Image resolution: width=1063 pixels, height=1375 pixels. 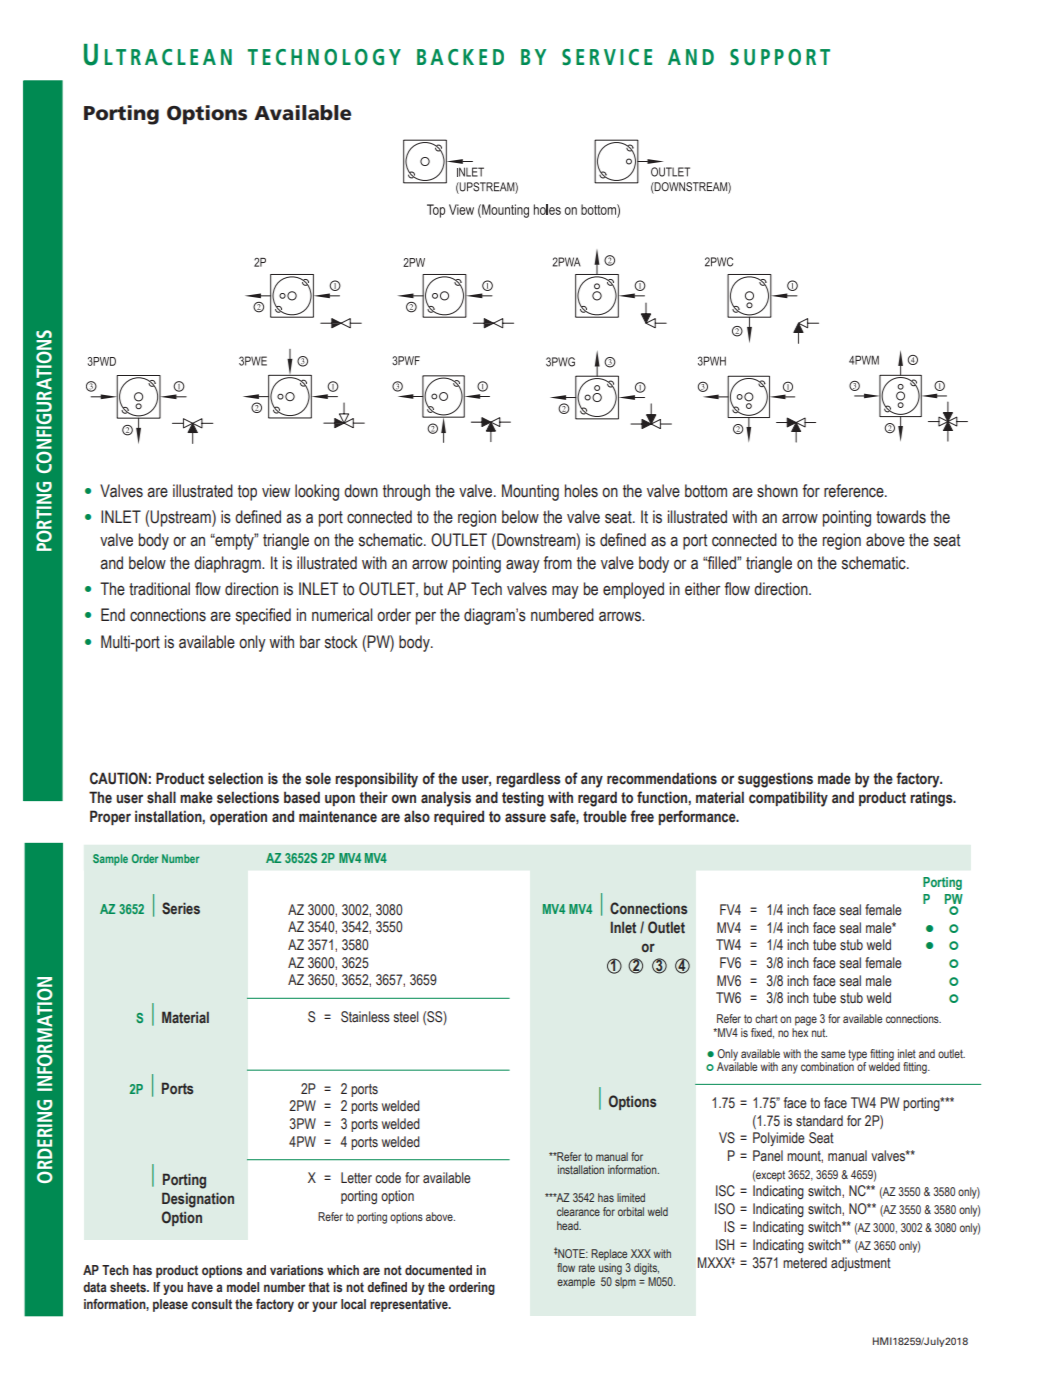 I want to click on CAUTION, so click(x=118, y=778).
